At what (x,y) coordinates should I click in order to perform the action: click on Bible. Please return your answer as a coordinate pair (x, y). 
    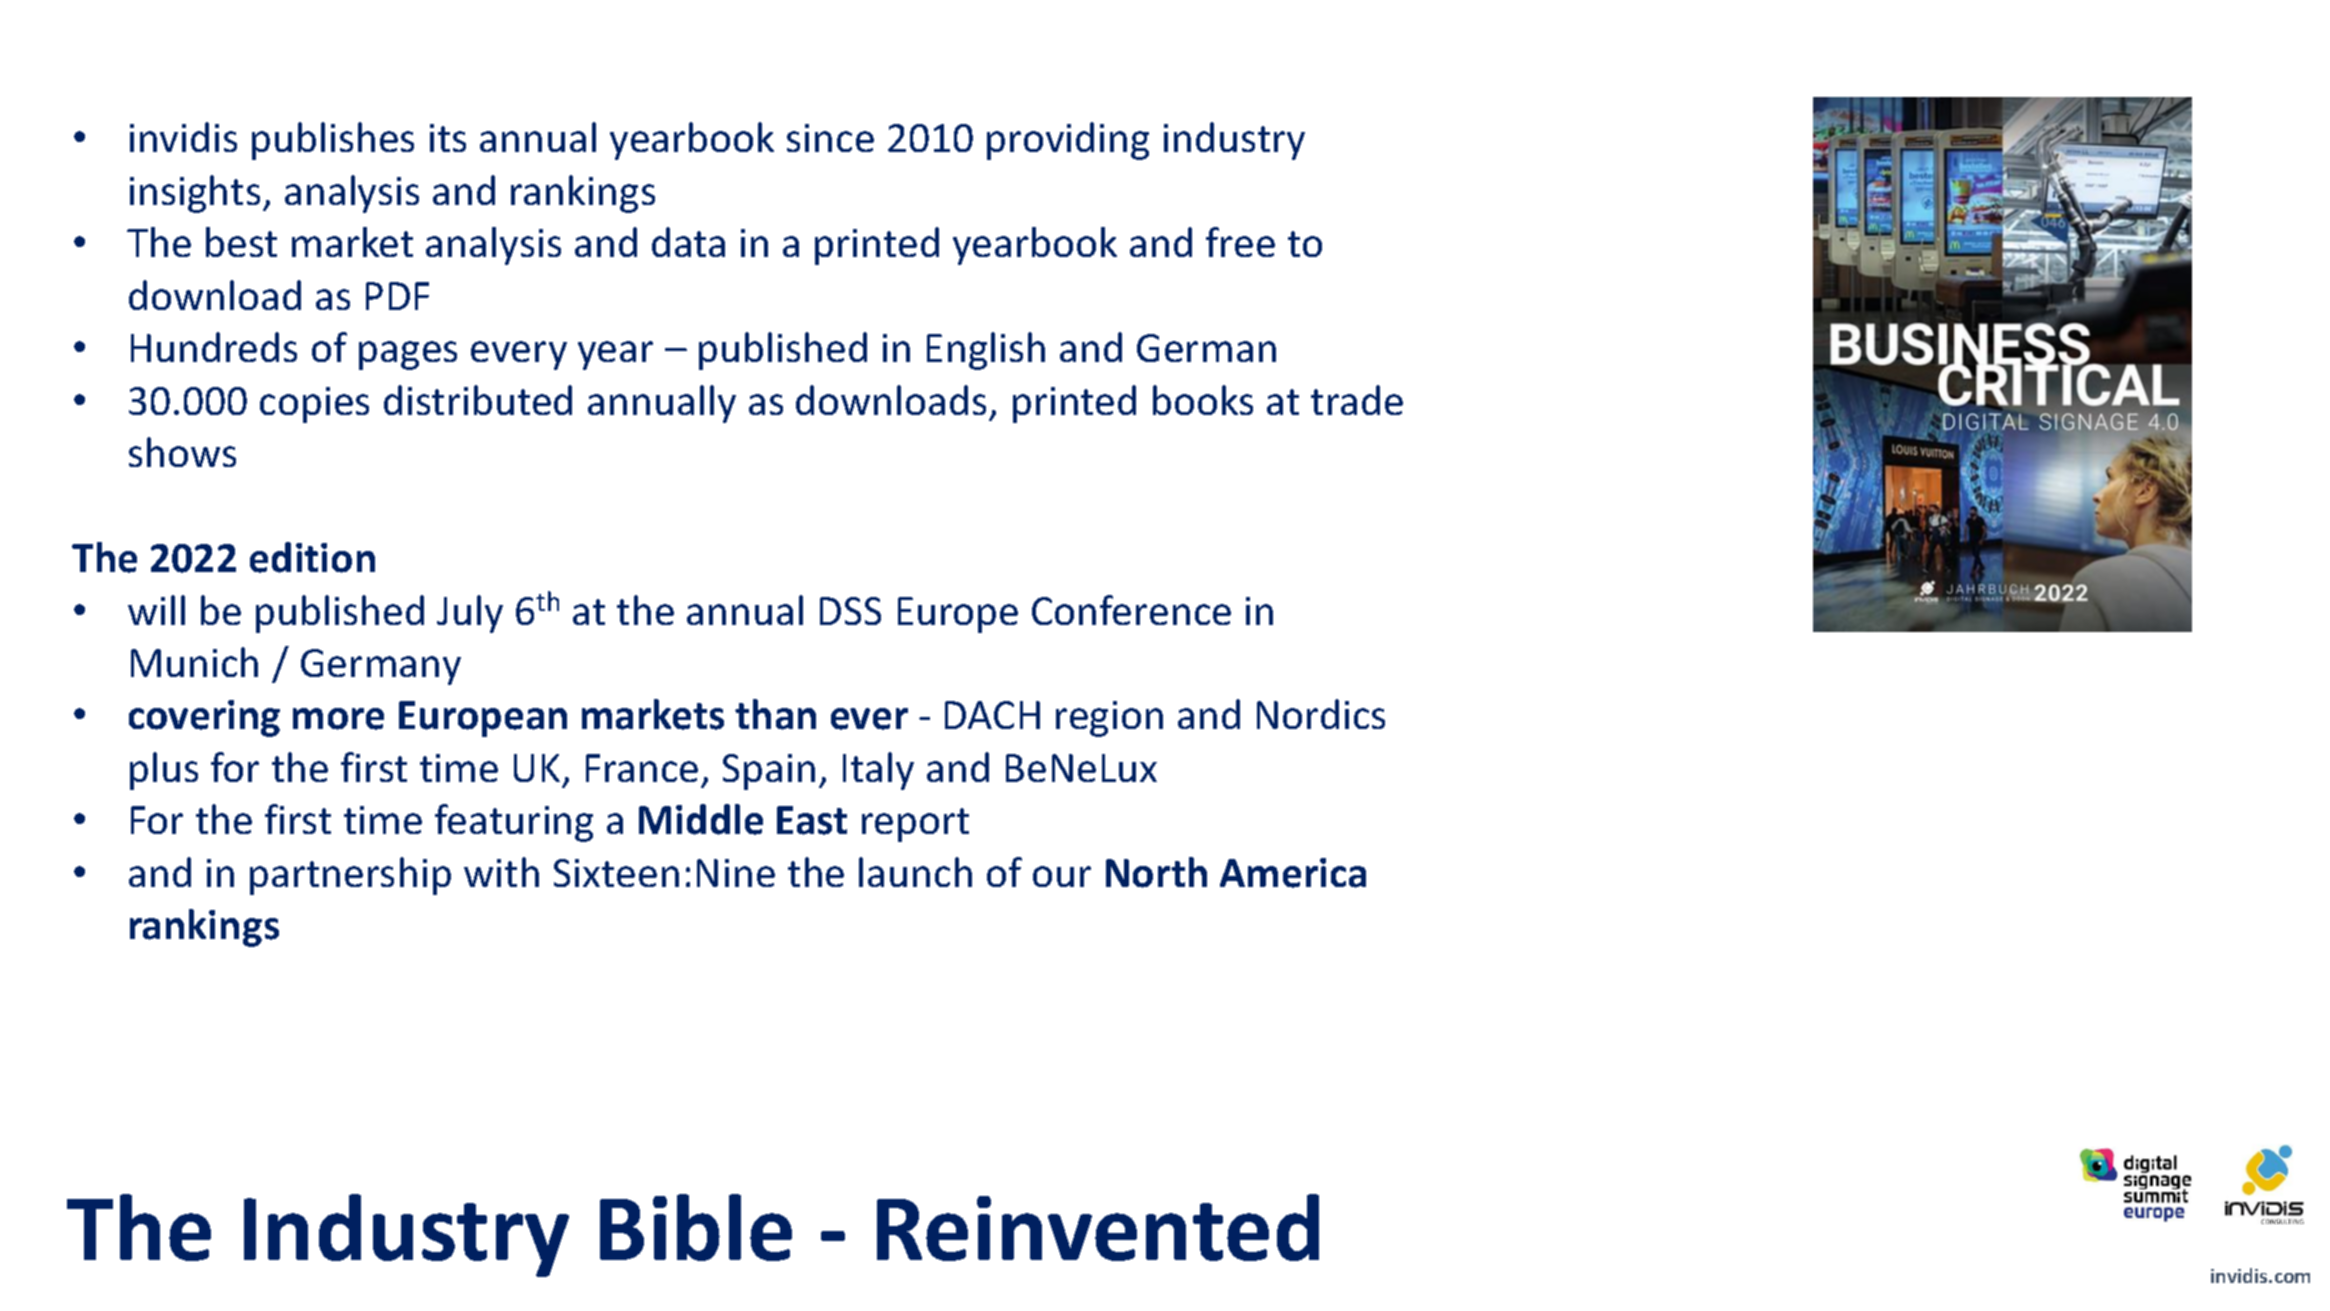
    Looking at the image, I should click on (696, 1227).
